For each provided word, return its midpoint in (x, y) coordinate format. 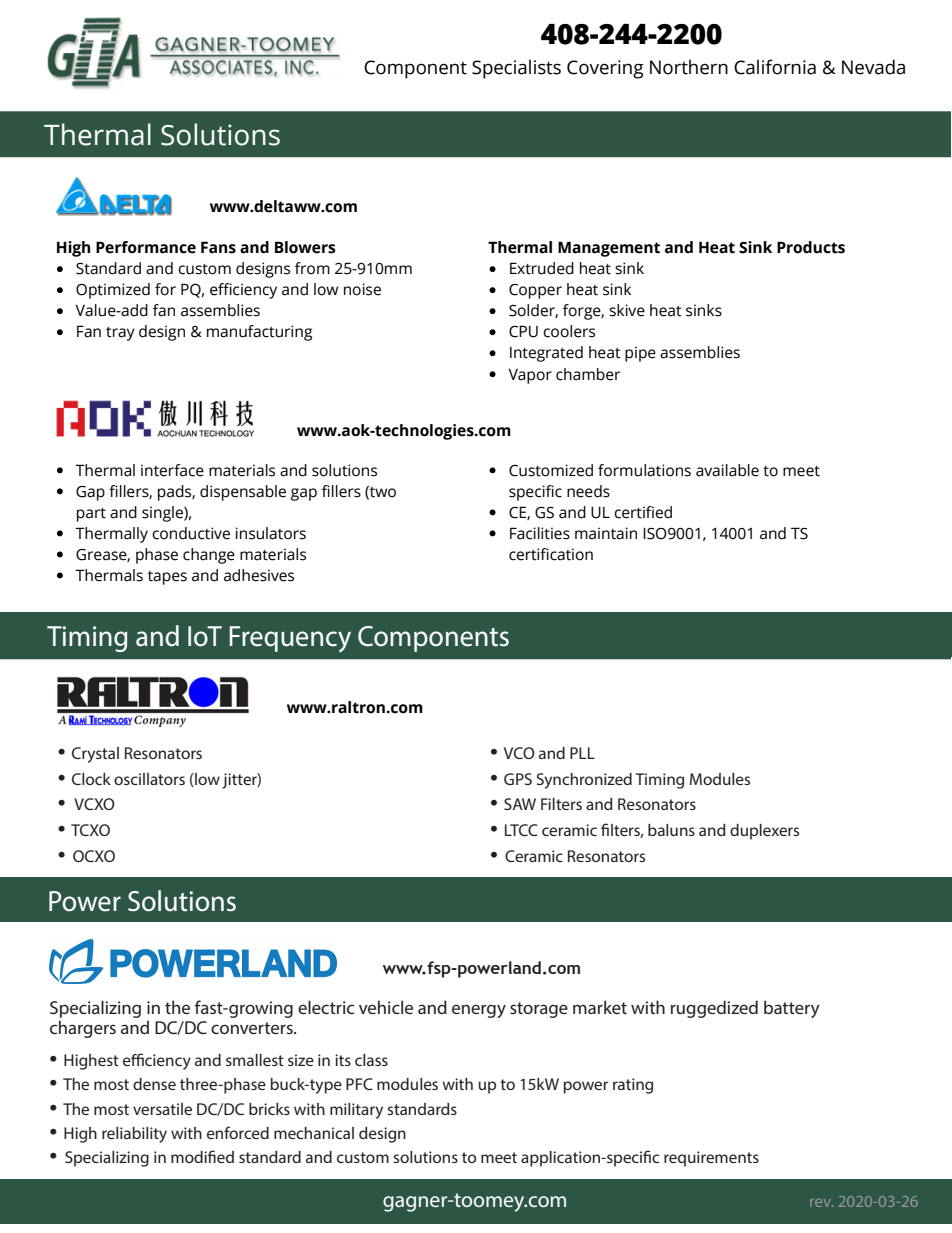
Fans (218, 247)
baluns (671, 830)
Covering (605, 69)
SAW (520, 804)
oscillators (149, 779)
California (775, 67)
